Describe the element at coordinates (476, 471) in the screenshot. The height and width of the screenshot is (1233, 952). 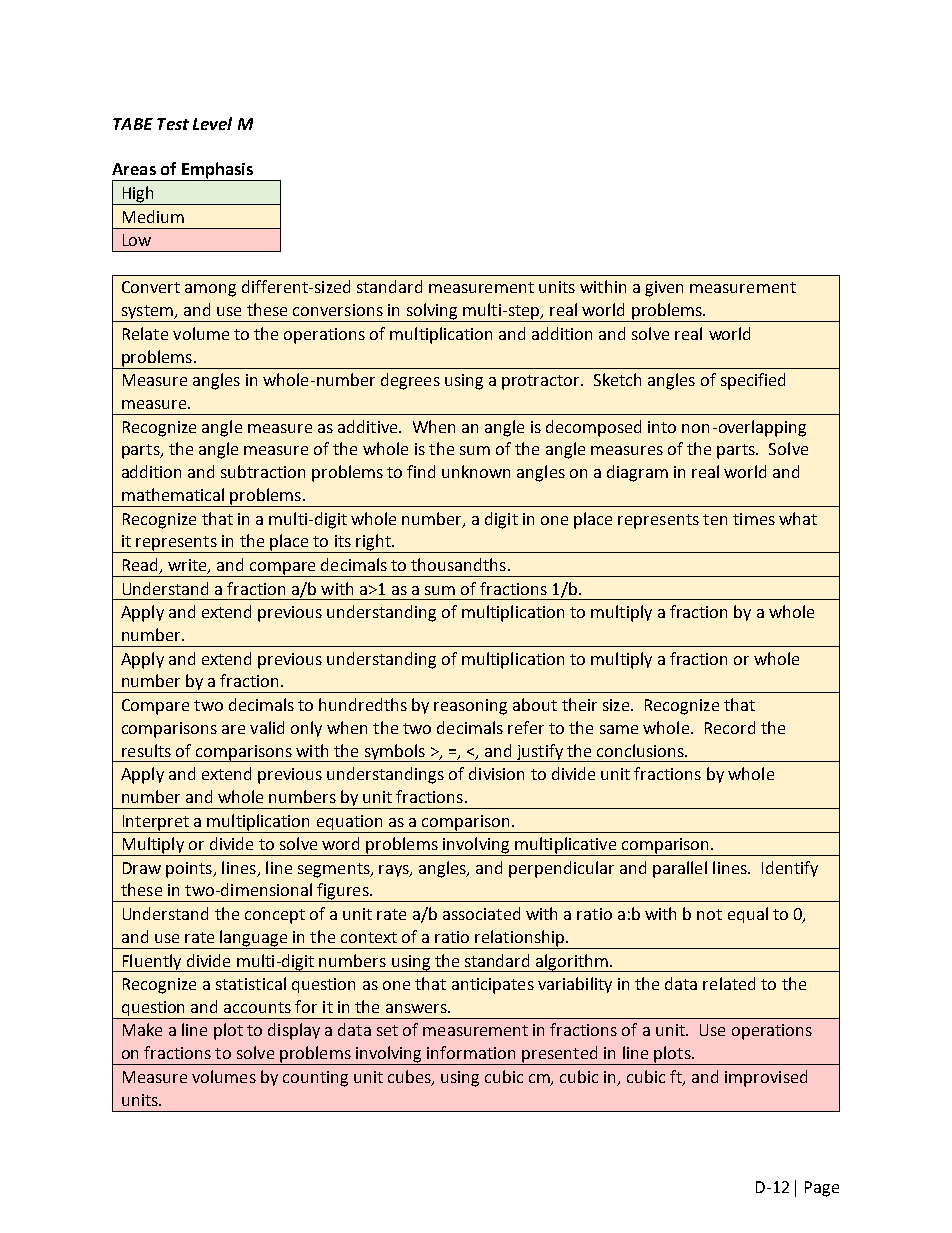
I see `unknown` at that location.
